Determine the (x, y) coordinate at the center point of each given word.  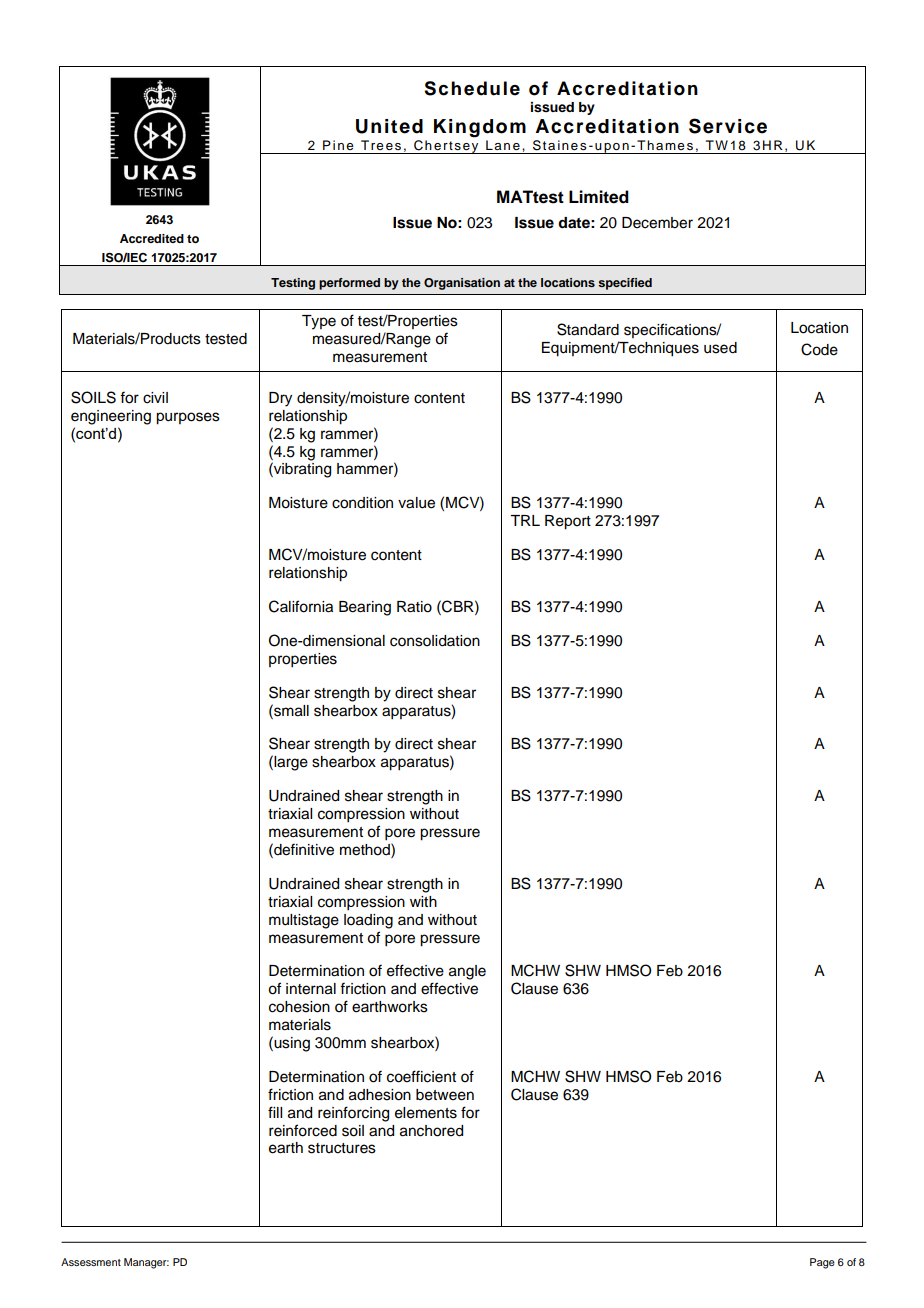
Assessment (91, 1262)
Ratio (414, 607)
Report (568, 522)
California (301, 606)
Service (728, 126)
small (290, 710)
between (445, 1095)
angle (467, 972)
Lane (503, 145)
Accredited (152, 238)
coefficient (421, 1076)
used (720, 348)
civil (155, 398)
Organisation (462, 284)
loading (368, 921)
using (291, 1044)
